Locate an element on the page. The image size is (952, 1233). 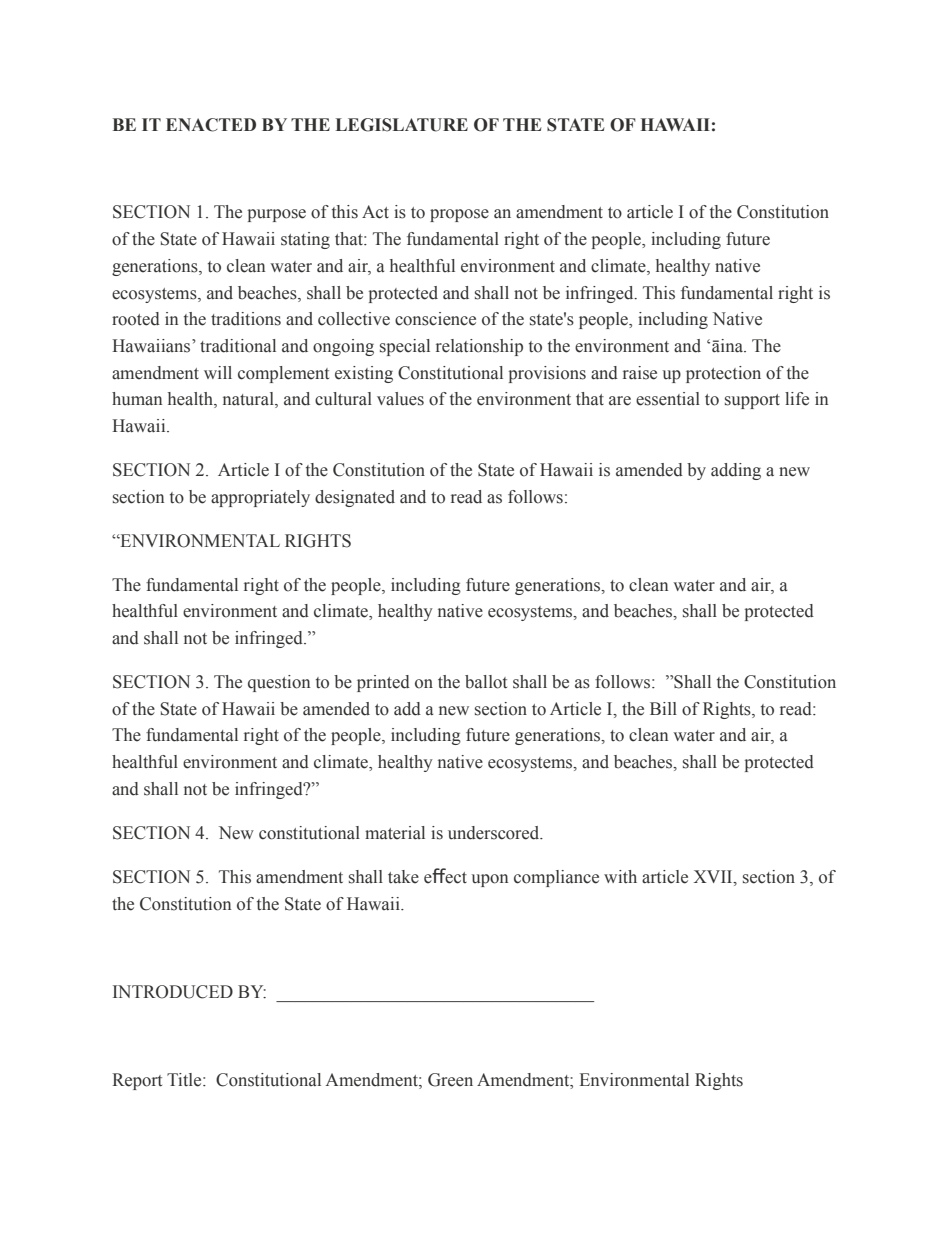
LEGISLATURE is located at coordinates (402, 125).
